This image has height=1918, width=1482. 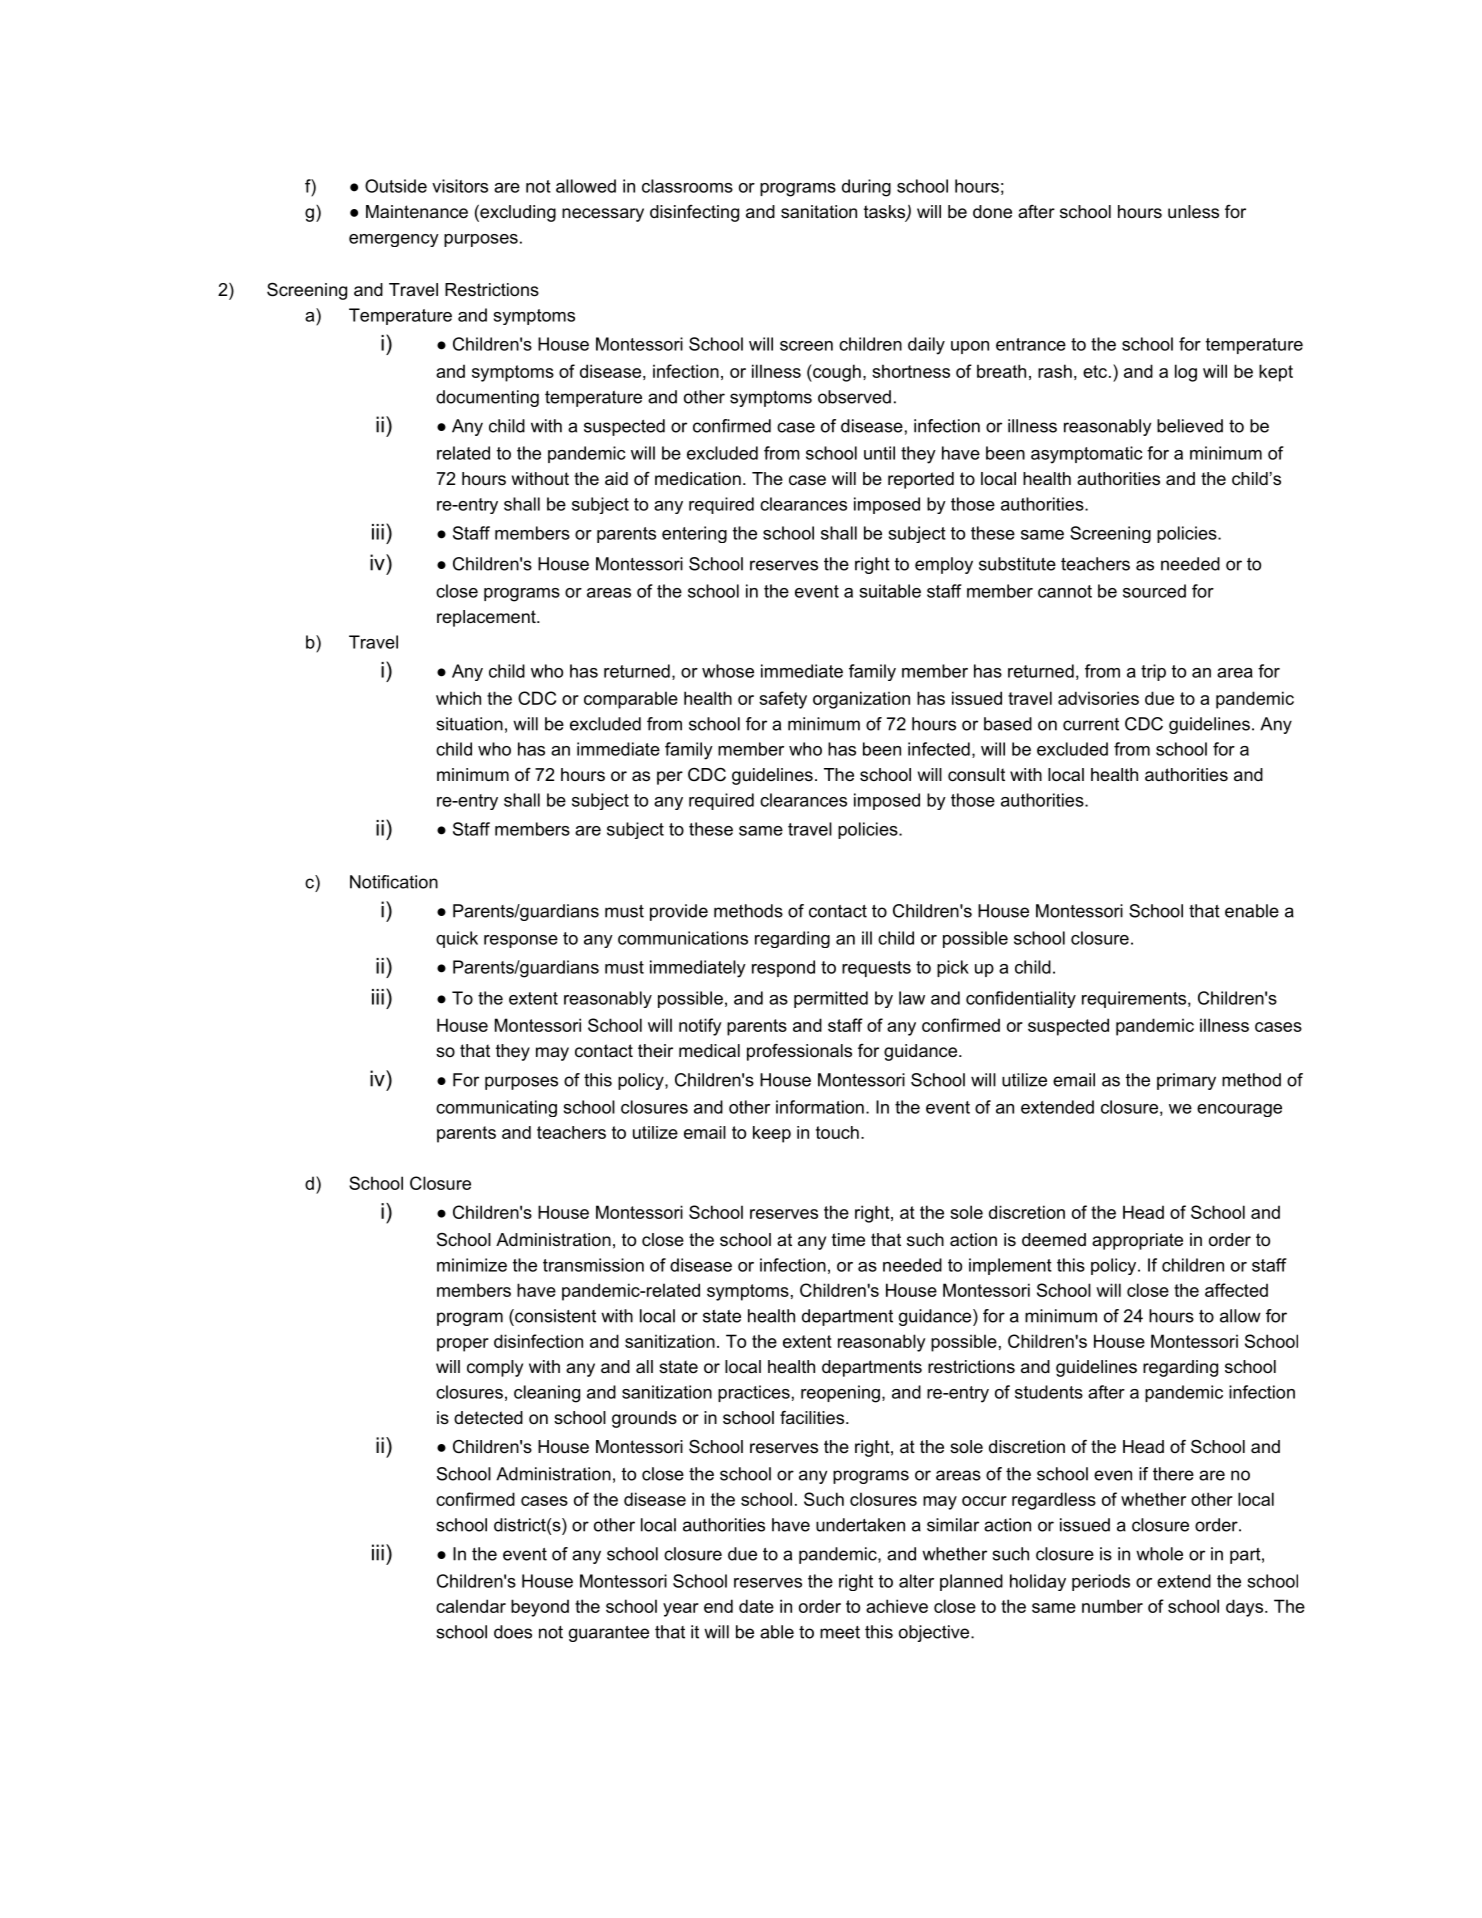 I want to click on organization, so click(x=861, y=700).
